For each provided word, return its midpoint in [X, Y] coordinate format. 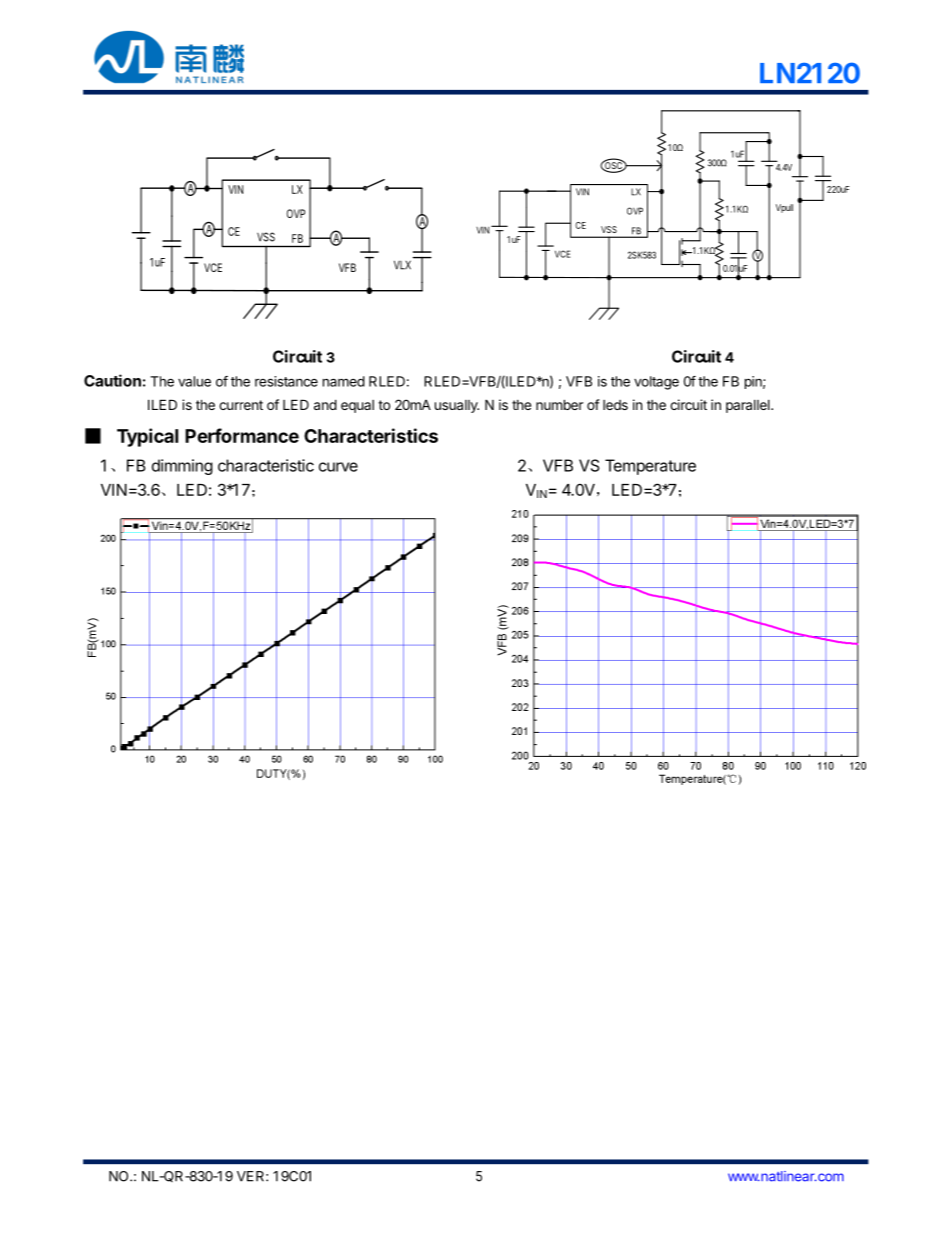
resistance [286, 381]
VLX [402, 265]
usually [457, 406]
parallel [749, 406]
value [194, 381]
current [241, 405]
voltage [656, 383]
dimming [182, 467]
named [344, 381]
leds [615, 405]
